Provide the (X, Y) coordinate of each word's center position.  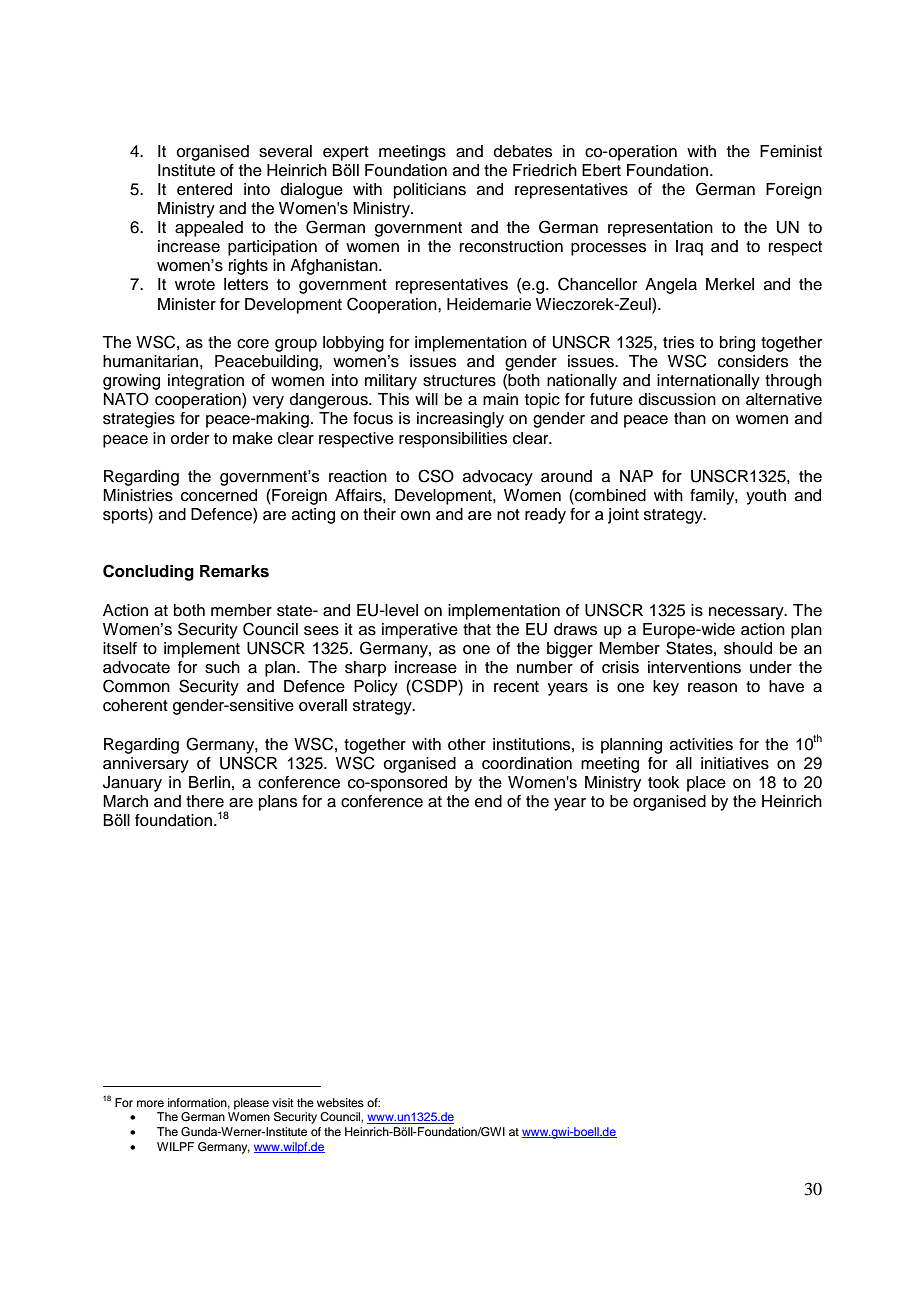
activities (701, 744)
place (706, 784)
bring (737, 344)
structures (459, 381)
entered (204, 189)
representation (660, 229)
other (467, 744)
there (205, 801)
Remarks (234, 571)
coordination (527, 763)
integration (206, 382)
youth (766, 497)
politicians (430, 191)
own (415, 516)
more (150, 1103)
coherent (135, 705)
